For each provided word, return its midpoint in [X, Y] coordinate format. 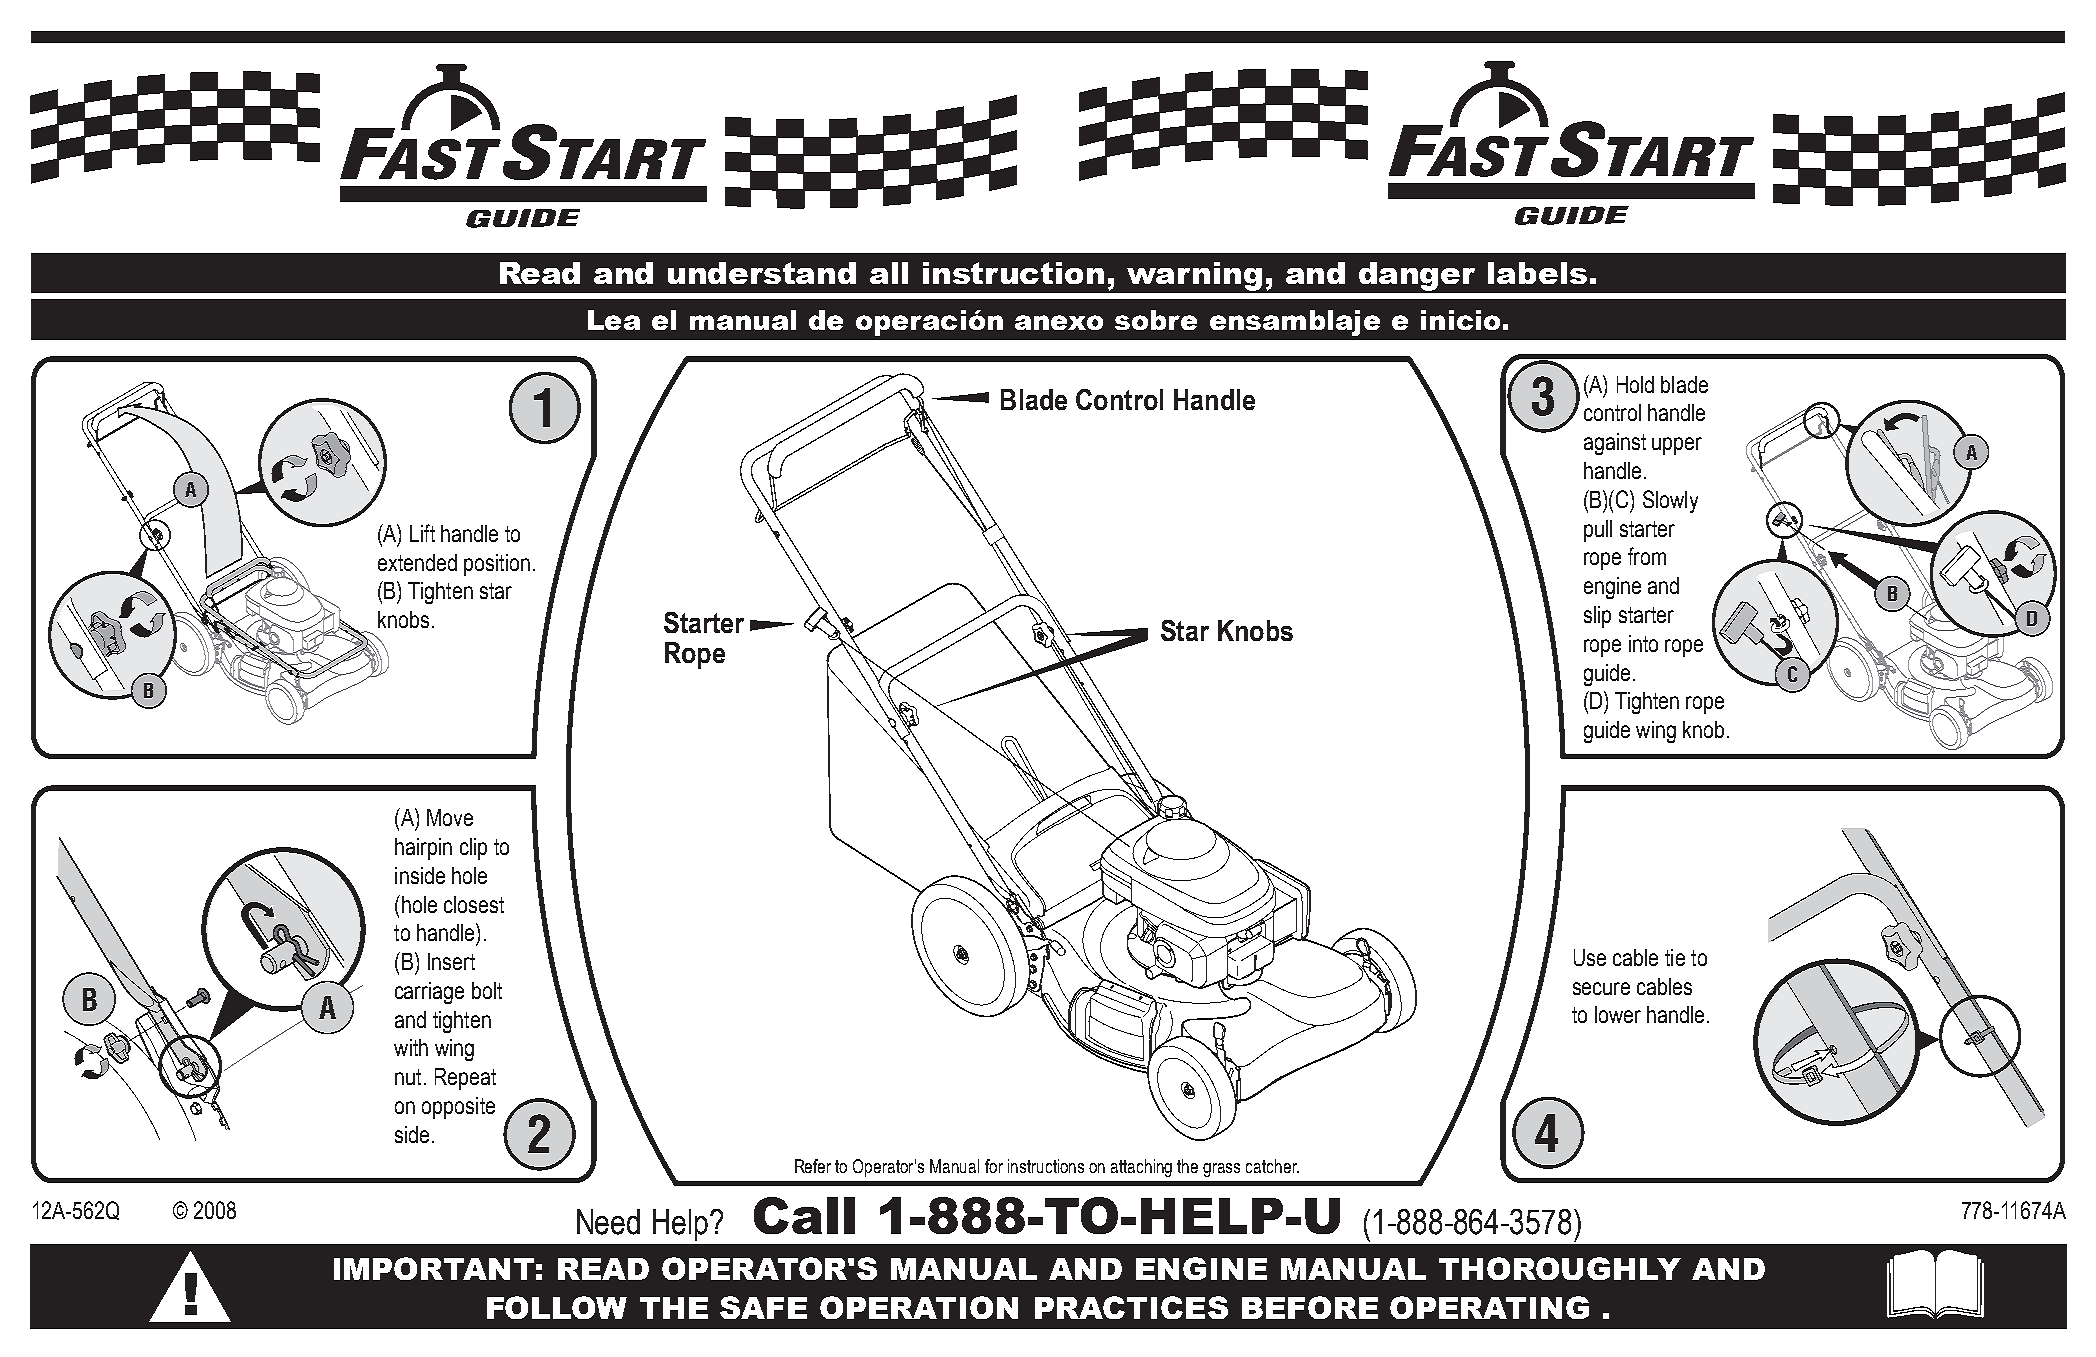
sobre [1156, 320]
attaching [1141, 1168]
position [497, 565]
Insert [451, 961]
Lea [614, 320]
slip [1597, 617]
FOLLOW [557, 1307]
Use [1590, 957]
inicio [1460, 320]
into [1643, 643]
